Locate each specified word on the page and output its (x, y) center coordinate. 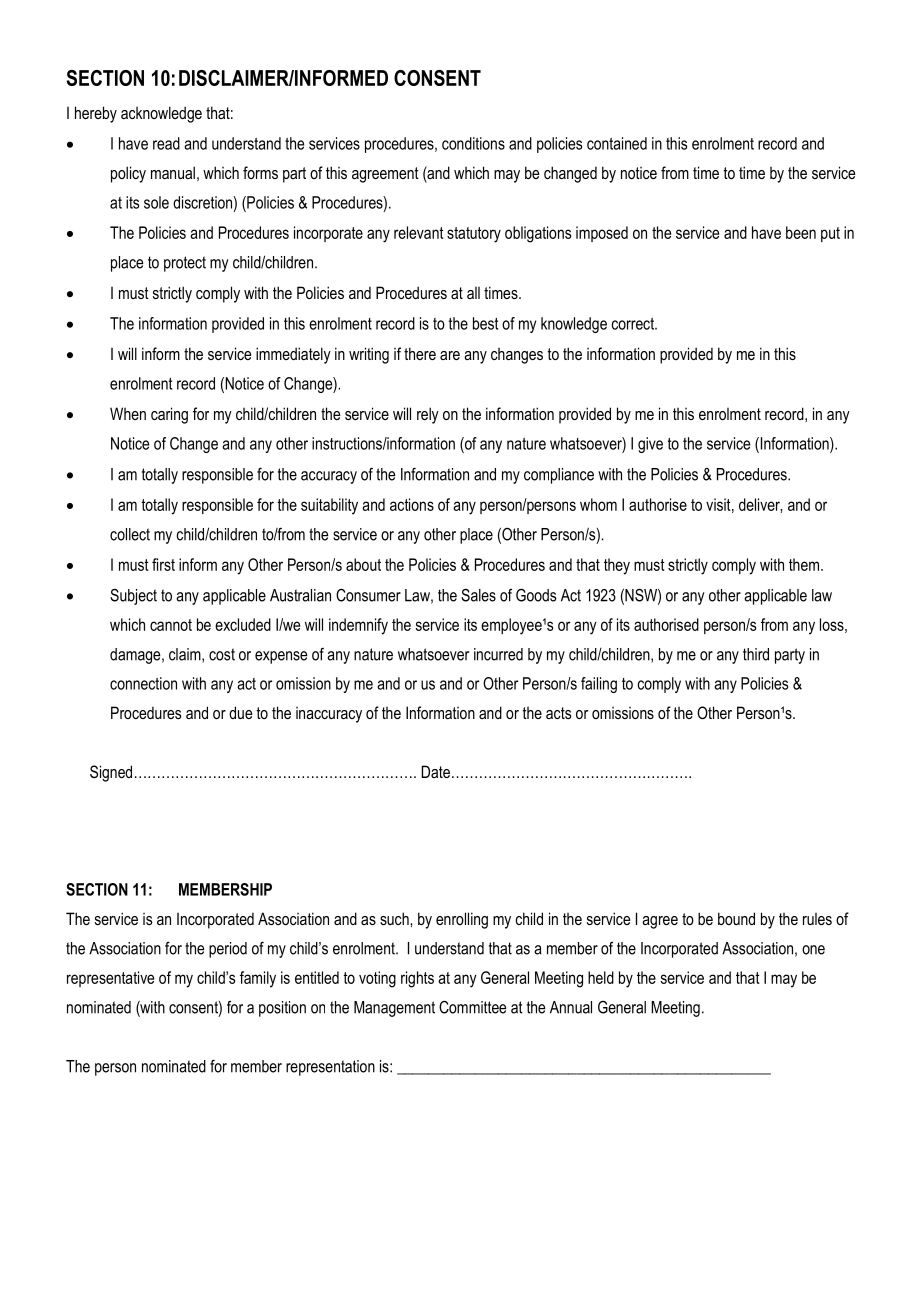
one (813, 950)
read (166, 143)
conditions (473, 143)
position (282, 1009)
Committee (472, 1007)
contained (617, 143)
